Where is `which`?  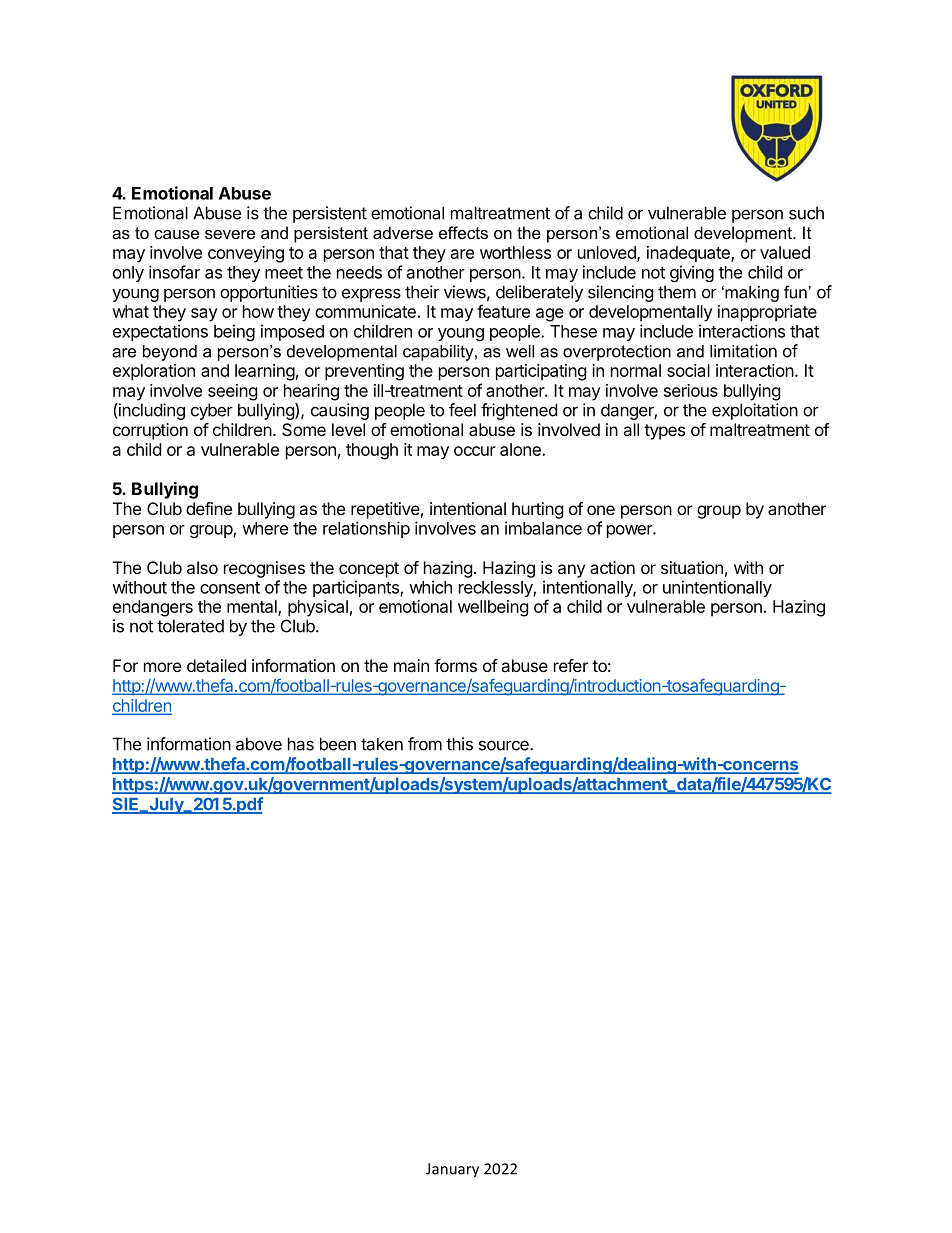
which is located at coordinates (430, 587).
